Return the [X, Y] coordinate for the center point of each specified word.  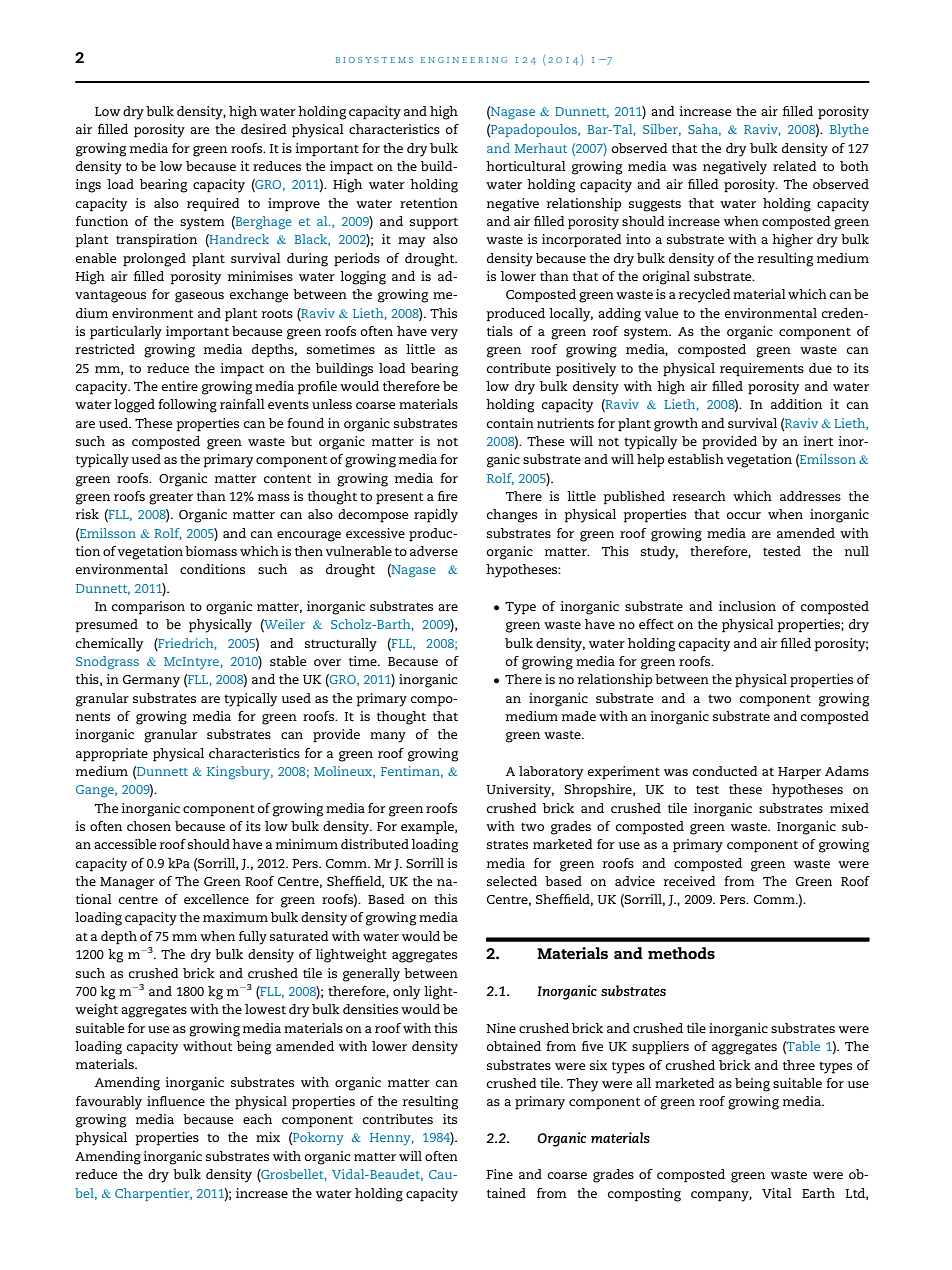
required [213, 205]
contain [510, 423]
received [690, 881]
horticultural [526, 166]
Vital [777, 1193]
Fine [500, 1174]
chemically [109, 645]
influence [176, 1101]
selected [512, 881]
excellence [216, 899]
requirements [762, 370]
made [579, 716]
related [795, 166]
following [187, 406]
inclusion [747, 606]
